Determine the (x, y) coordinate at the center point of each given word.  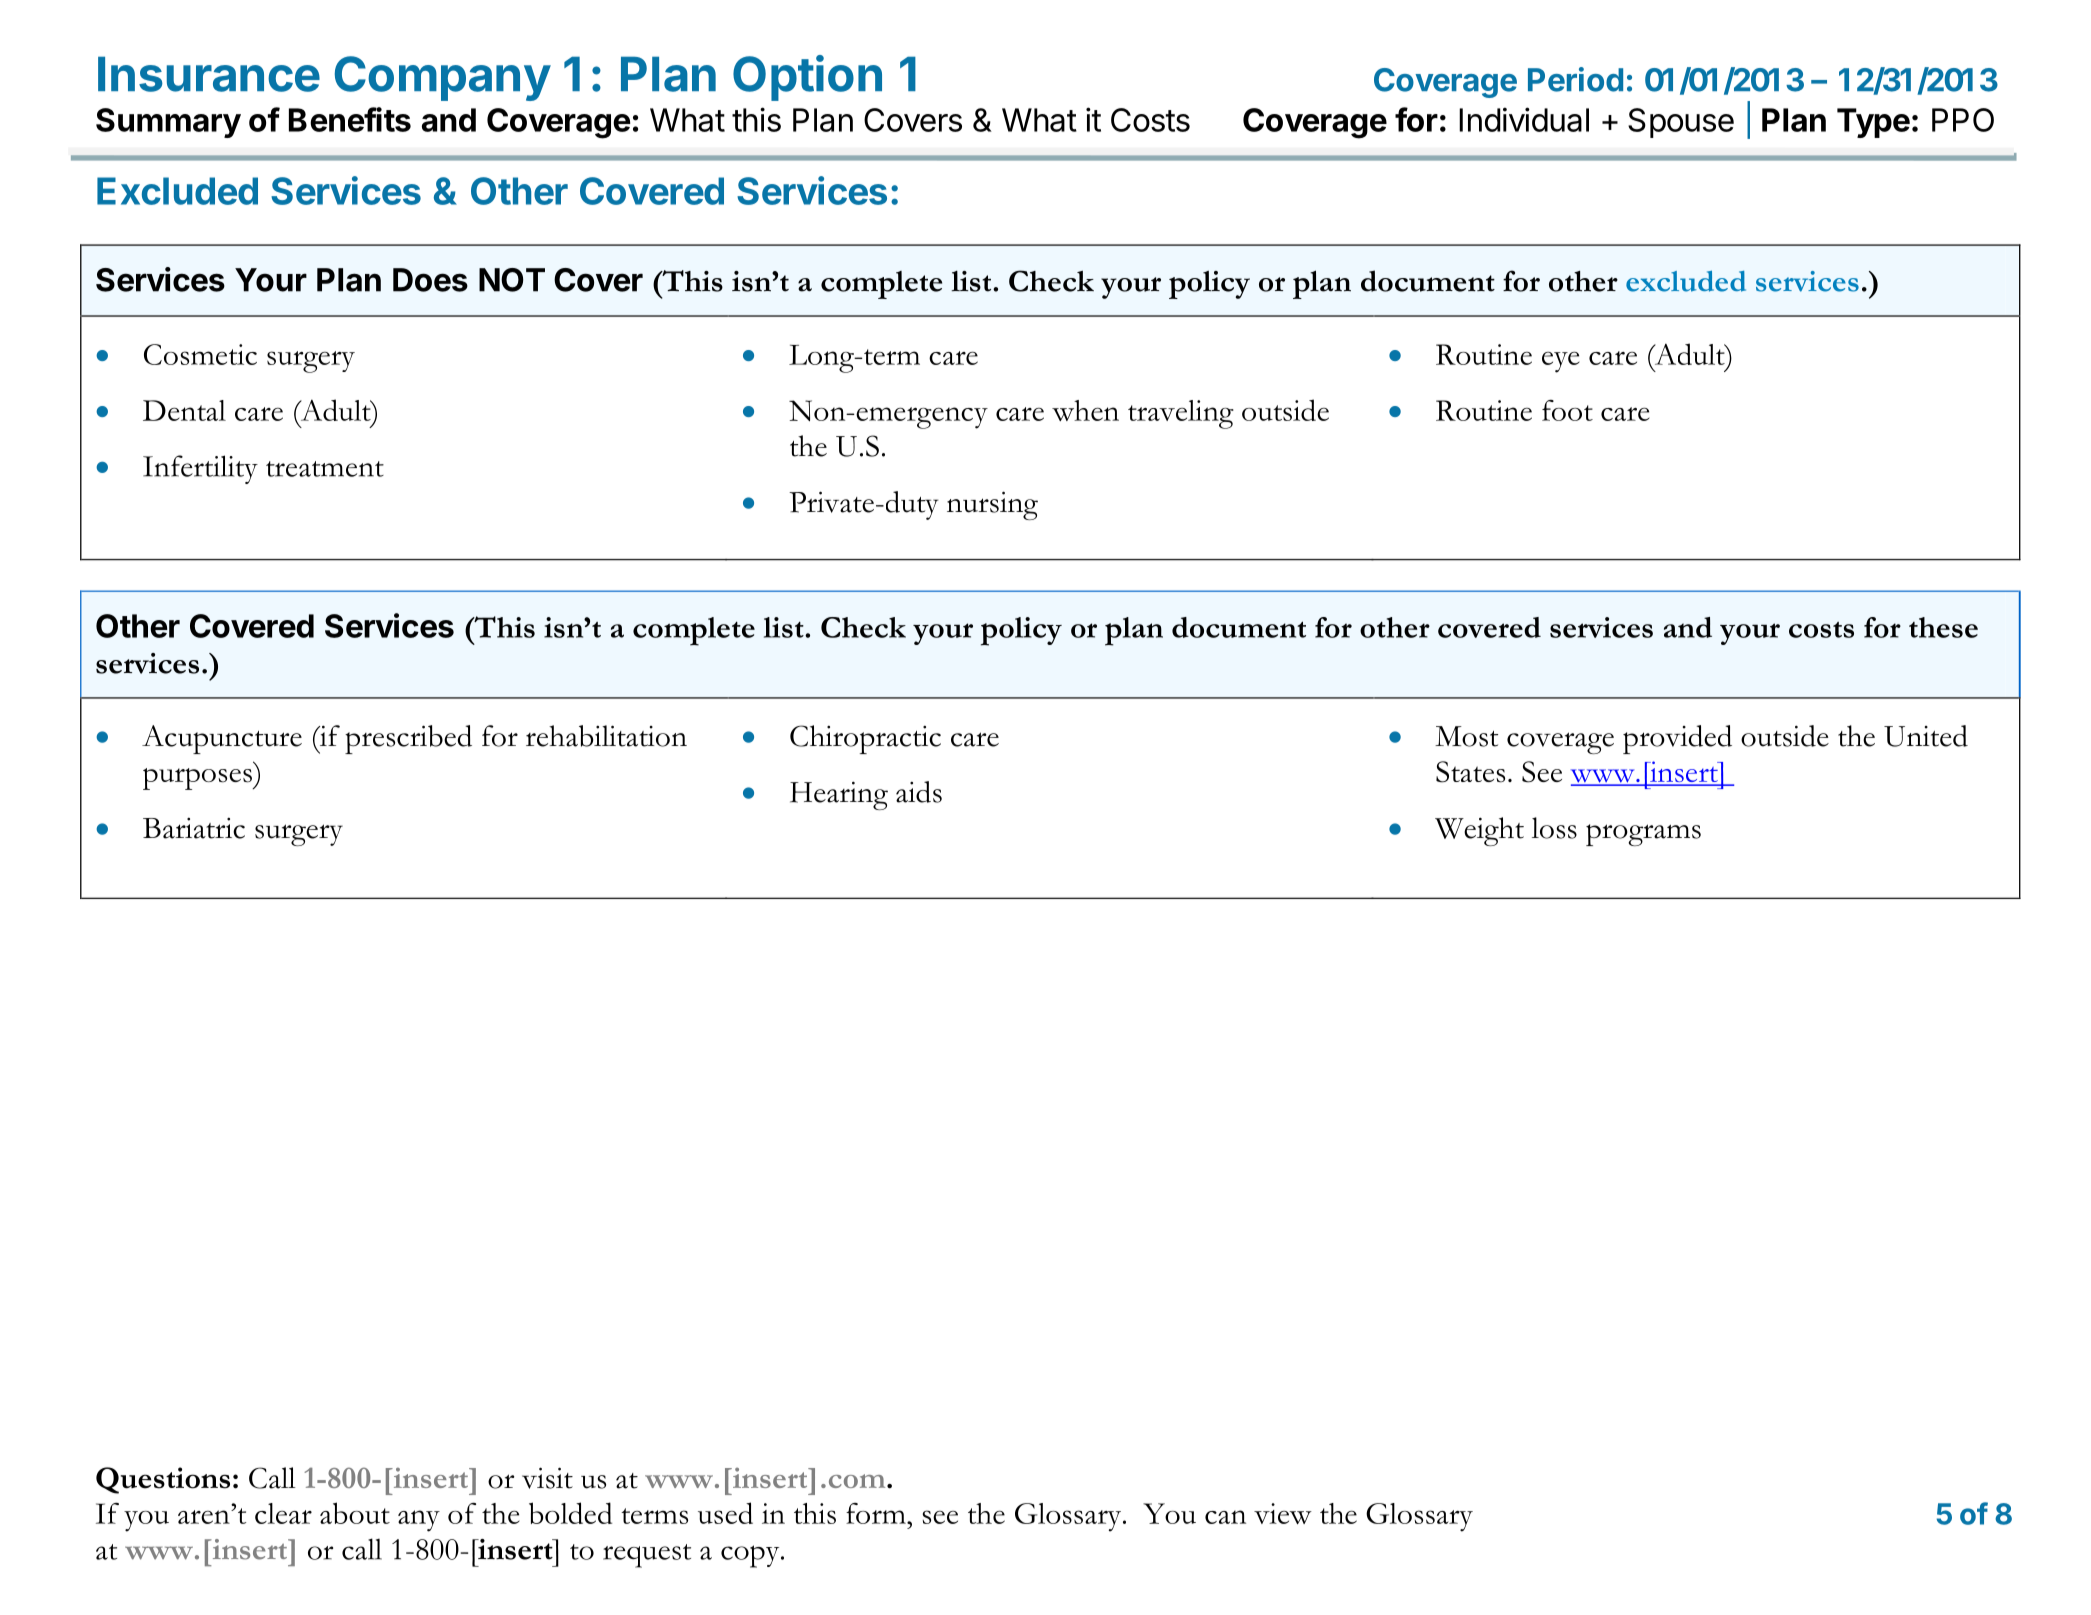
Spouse (1681, 123)
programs (1643, 835)
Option (807, 78)
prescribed (408, 739)
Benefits (350, 119)
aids (919, 792)
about (355, 1513)
